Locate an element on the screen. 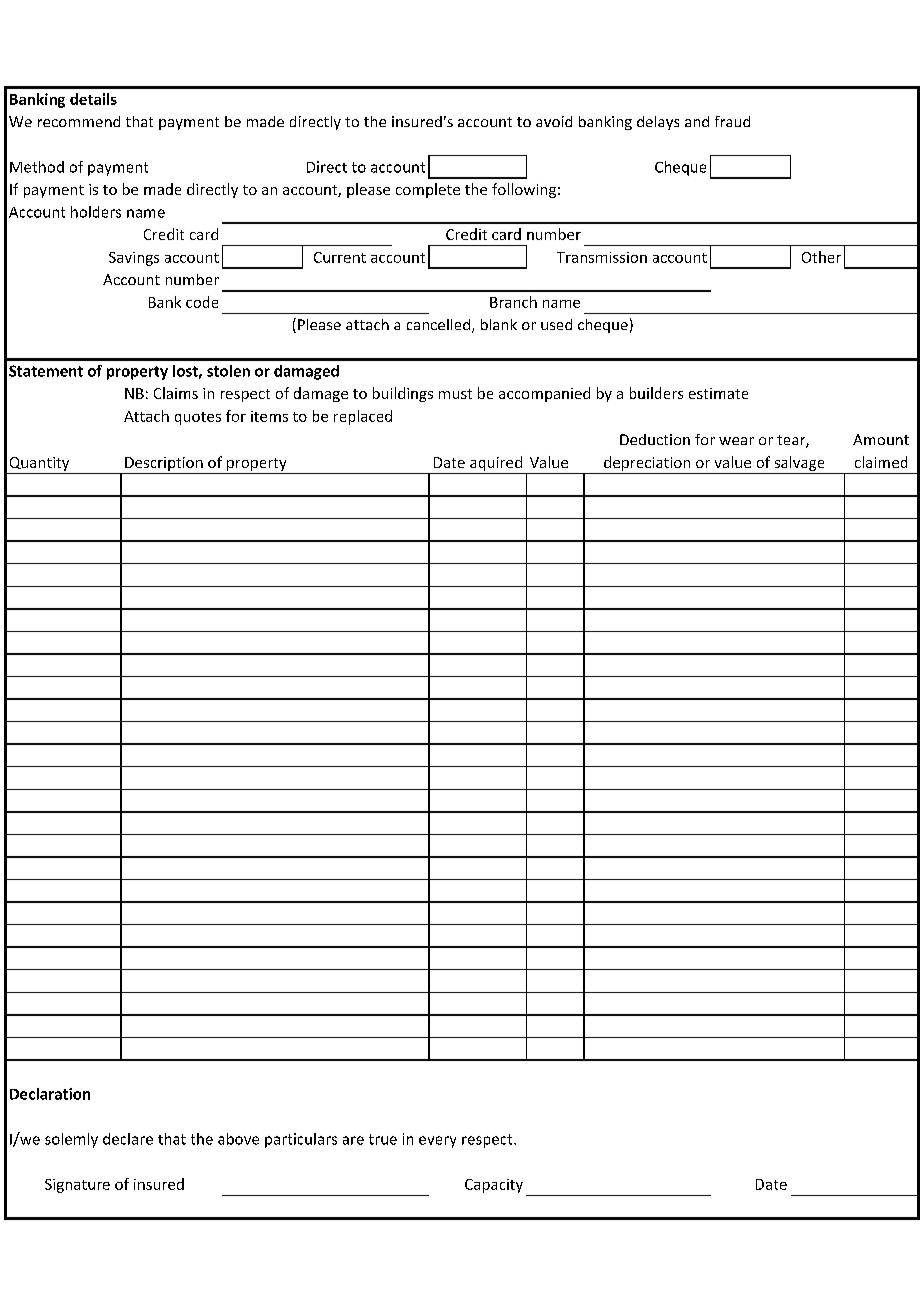 Image resolution: width=924 pixels, height=1308 pixels. avoid is located at coordinates (554, 121).
